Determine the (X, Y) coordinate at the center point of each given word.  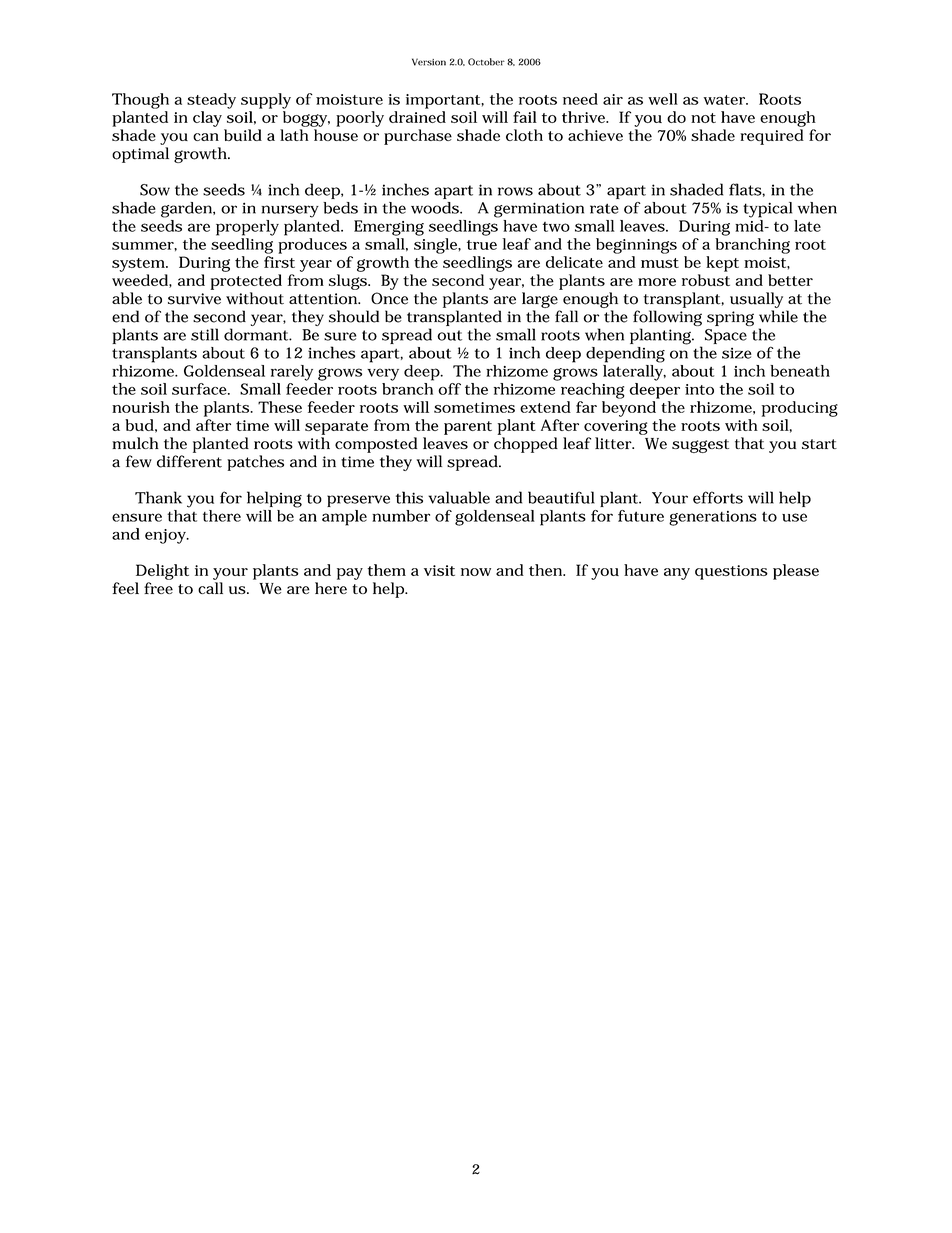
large (540, 300)
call (210, 588)
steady (211, 101)
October (486, 62)
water (726, 100)
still (205, 334)
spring (730, 318)
